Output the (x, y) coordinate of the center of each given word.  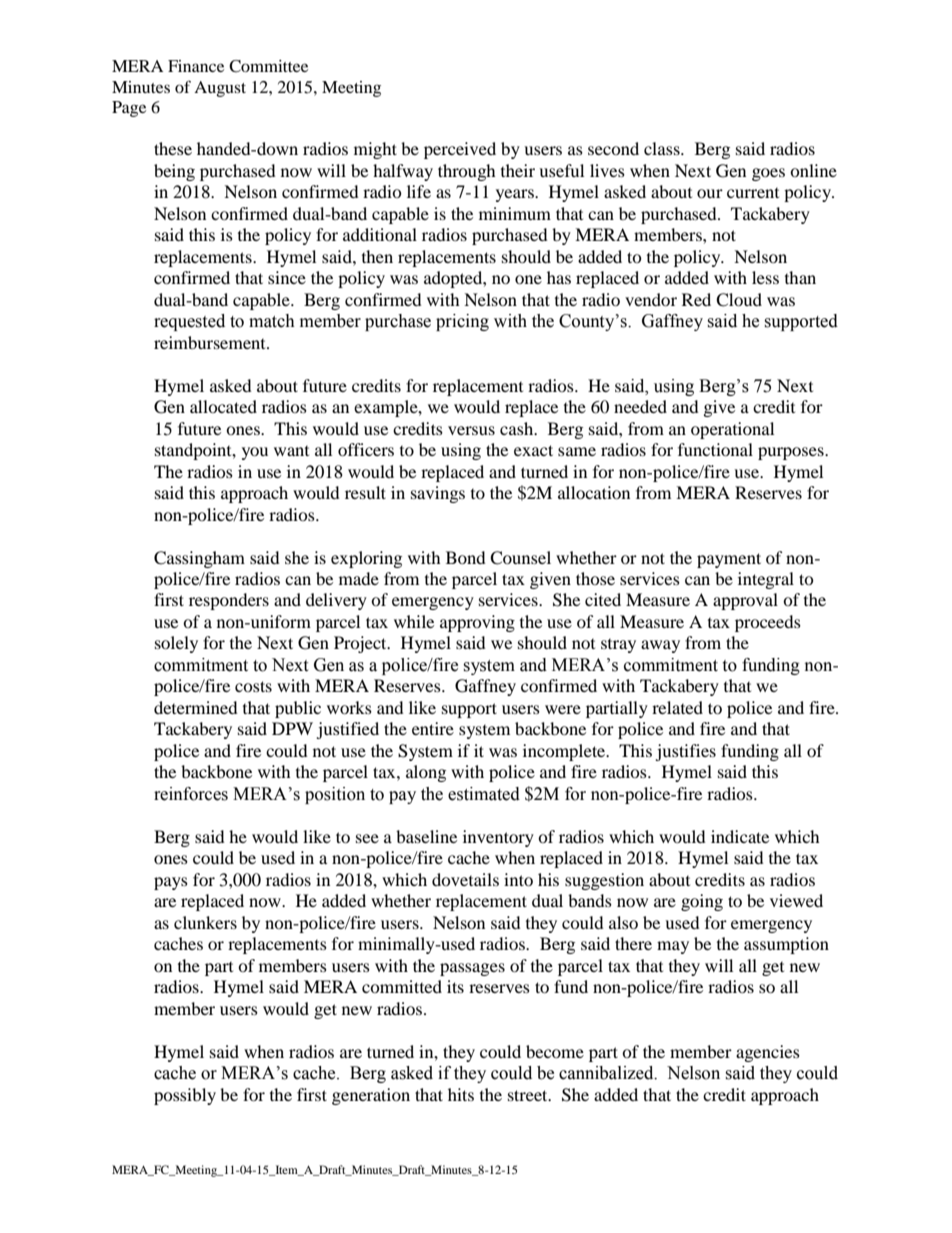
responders (229, 601)
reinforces (191, 794)
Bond (466, 557)
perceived (460, 150)
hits (461, 1094)
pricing (462, 322)
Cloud (739, 300)
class (663, 148)
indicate (740, 836)
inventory (498, 838)
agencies (768, 1053)
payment (729, 560)
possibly (185, 1096)
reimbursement (211, 342)
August (220, 89)
